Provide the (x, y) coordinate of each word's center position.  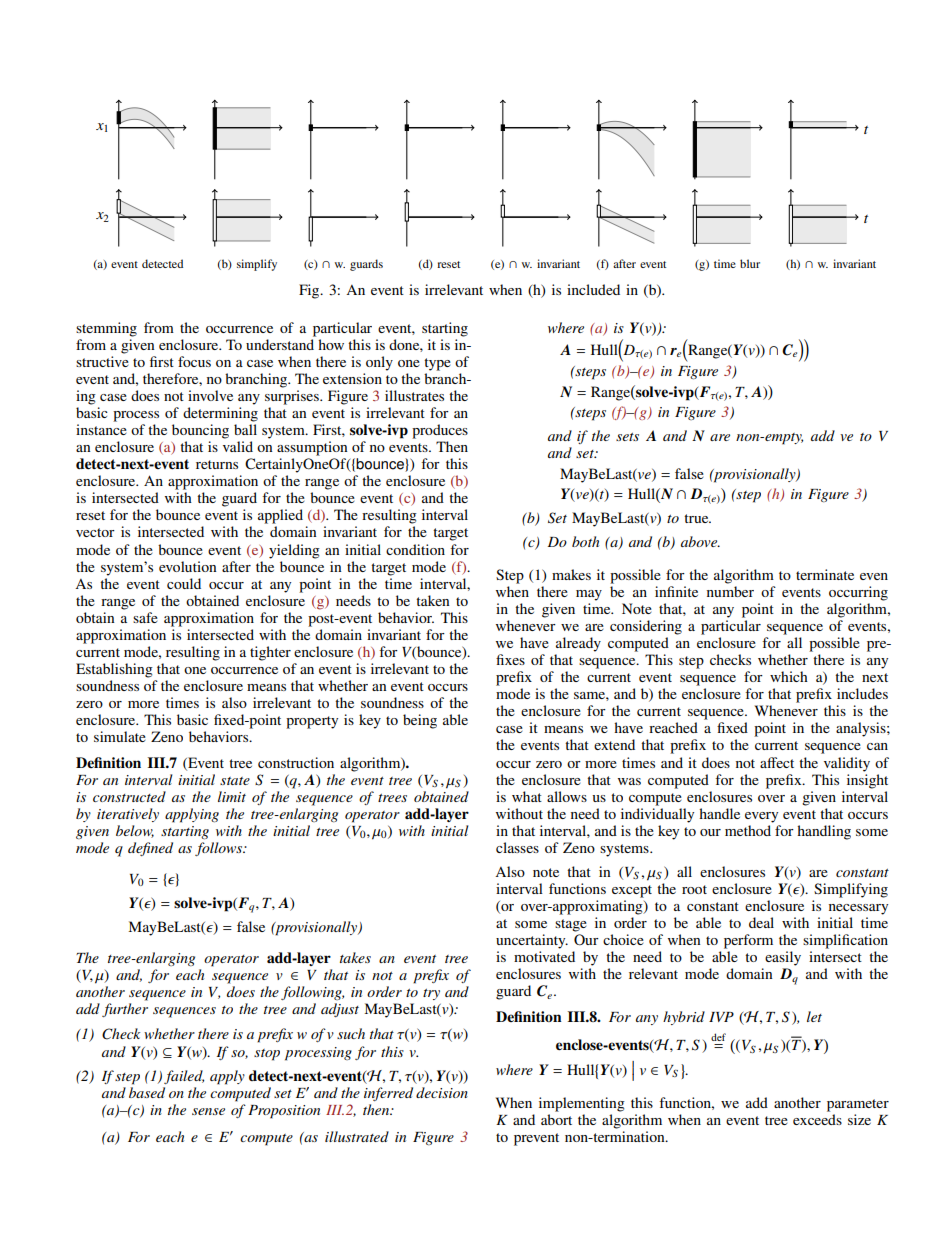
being (420, 721)
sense (208, 1111)
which (789, 676)
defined (150, 849)
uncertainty (532, 941)
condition (415, 549)
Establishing (114, 670)
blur (750, 263)
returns (217, 464)
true (697, 518)
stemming (106, 329)
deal (761, 922)
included (593, 289)
